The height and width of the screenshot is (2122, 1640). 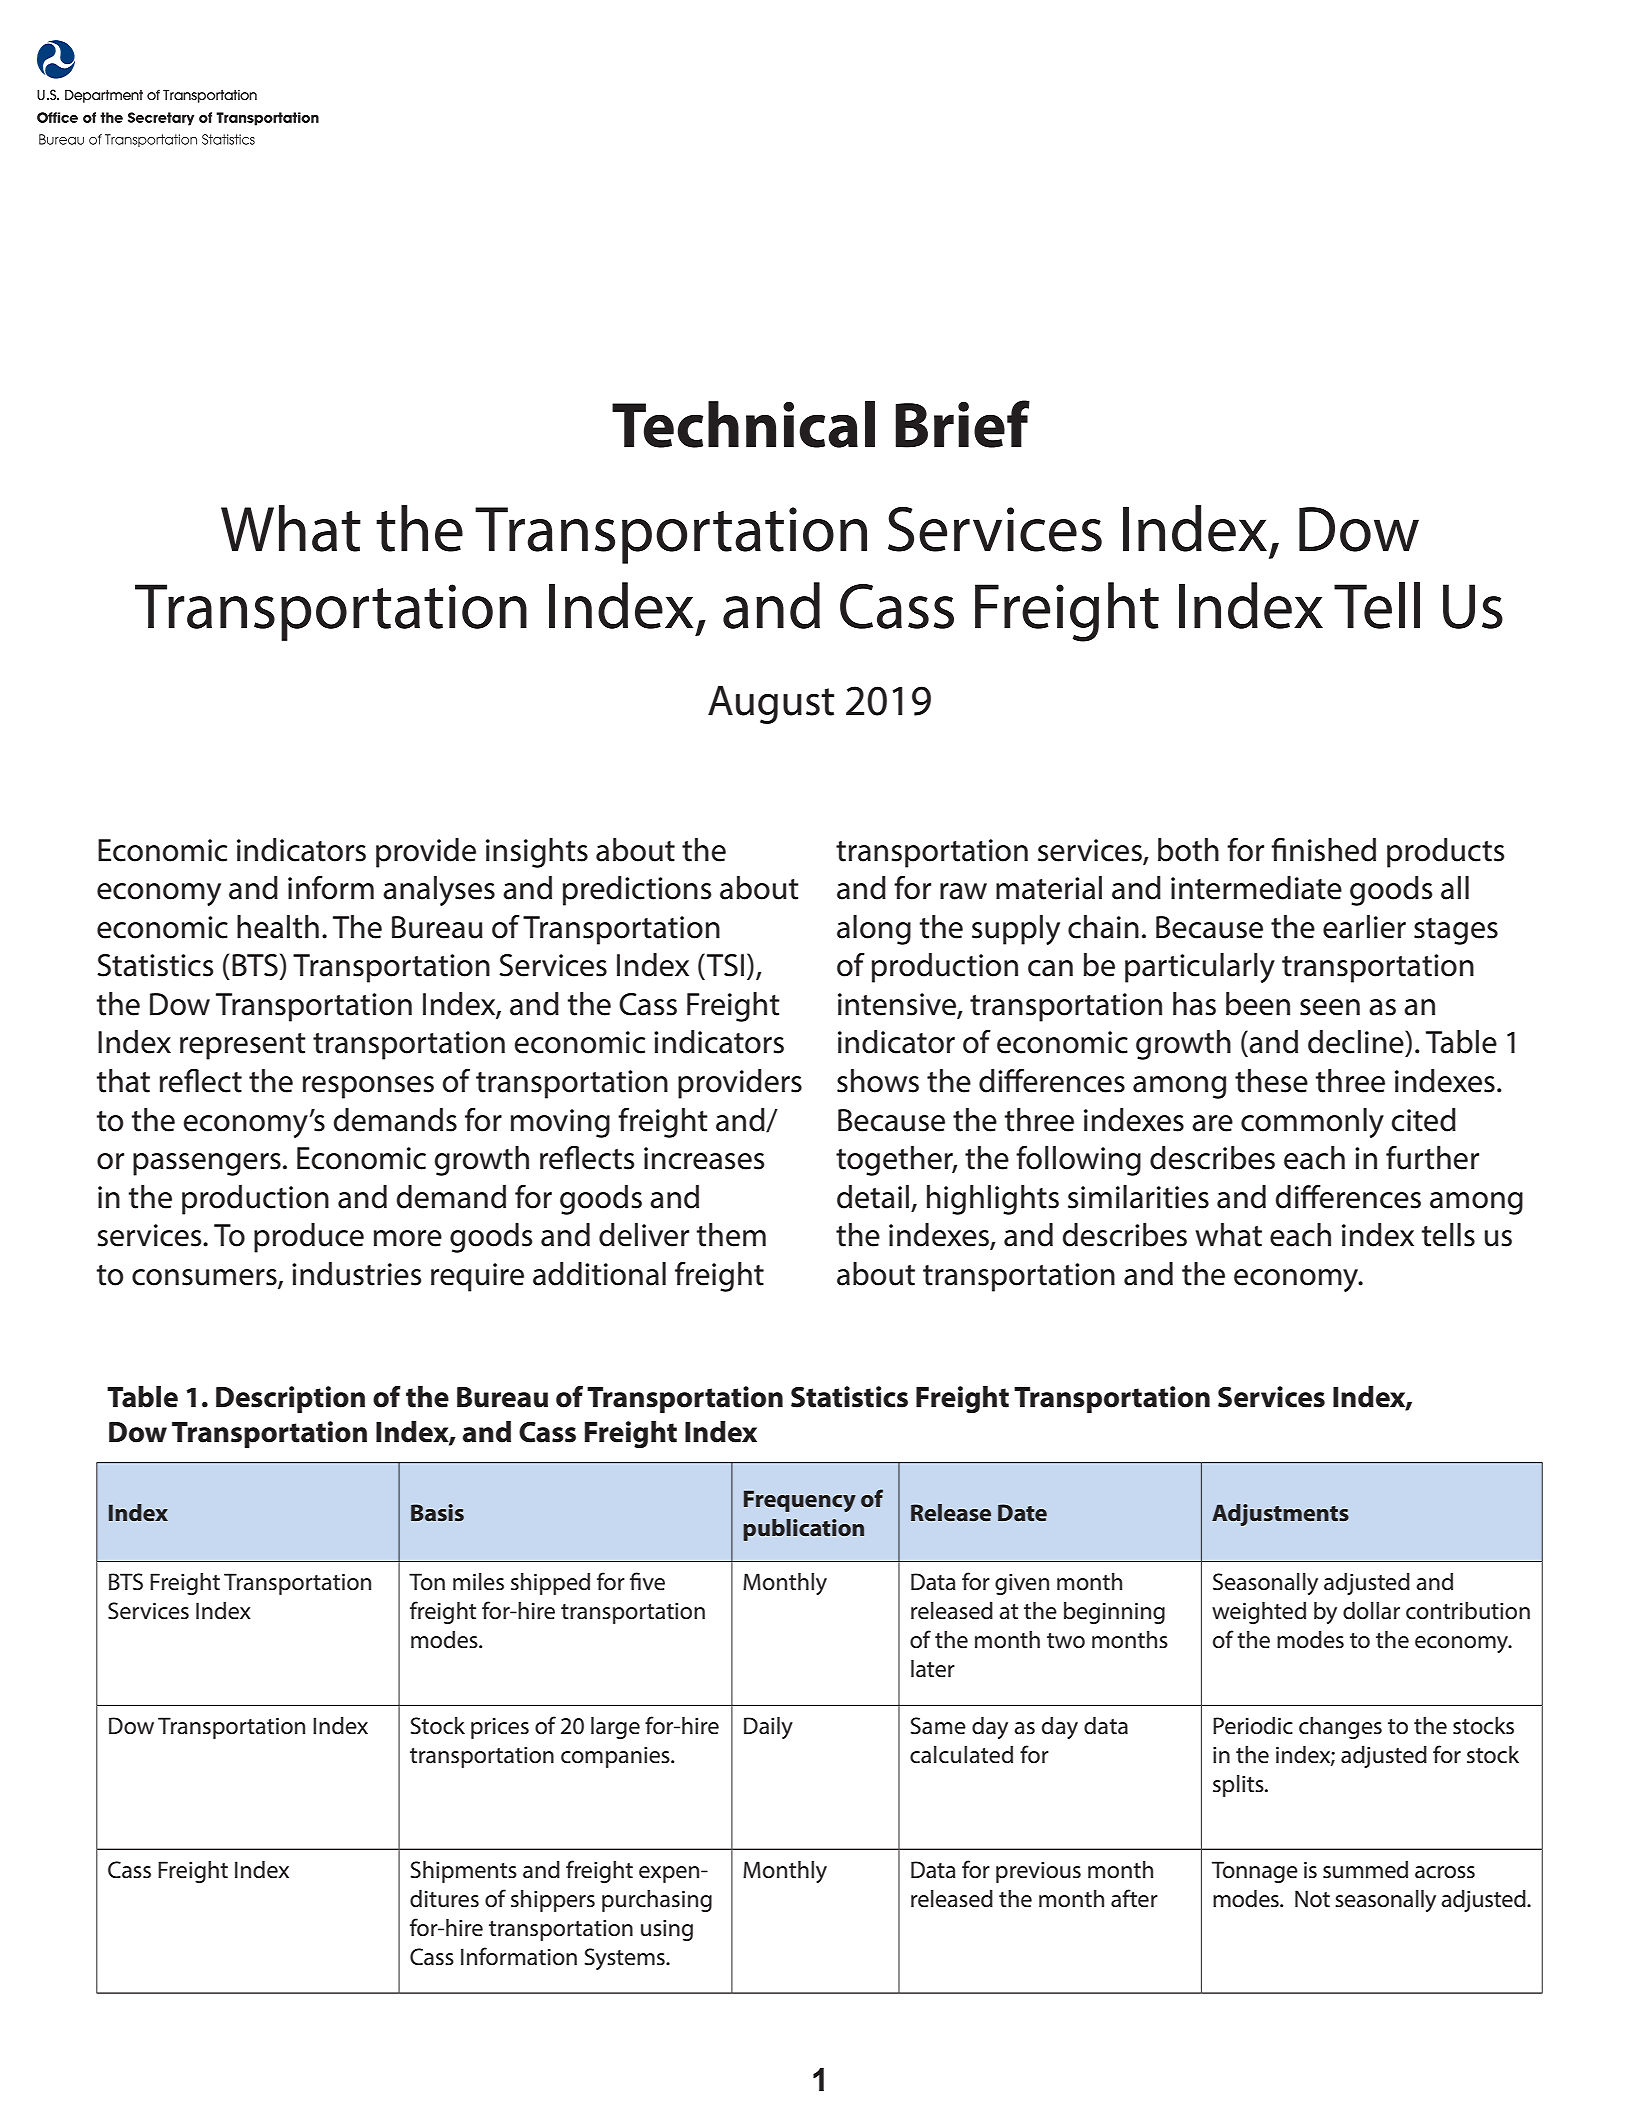 What do you see at coordinates (743, 424) in the screenshot?
I see `Technical` at bounding box center [743, 424].
